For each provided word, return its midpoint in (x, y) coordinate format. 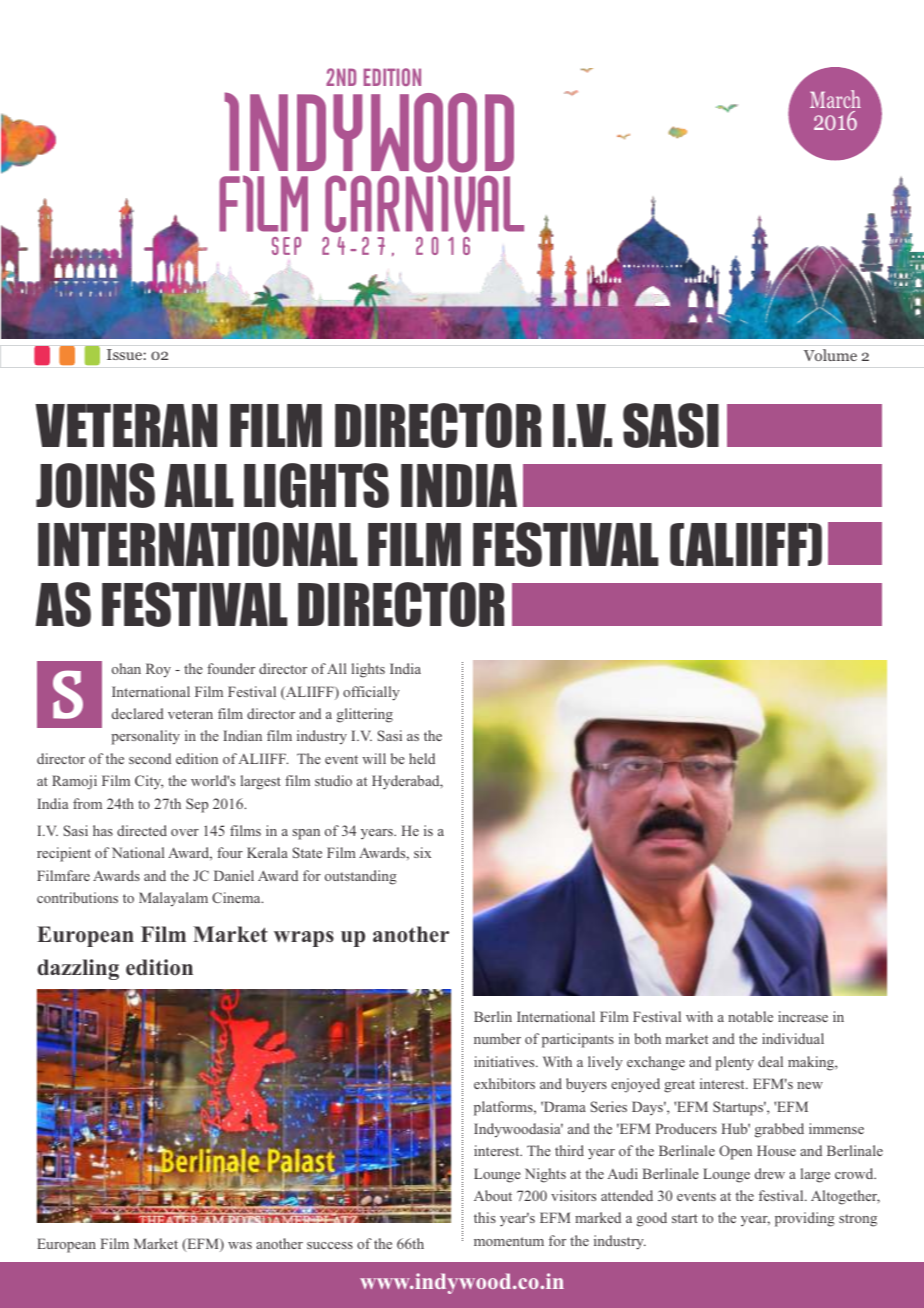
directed (142, 830)
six (422, 852)
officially (371, 693)
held (422, 758)
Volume (830, 355)
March (835, 99)
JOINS (95, 485)
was (240, 1245)
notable (750, 1016)
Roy (158, 670)
